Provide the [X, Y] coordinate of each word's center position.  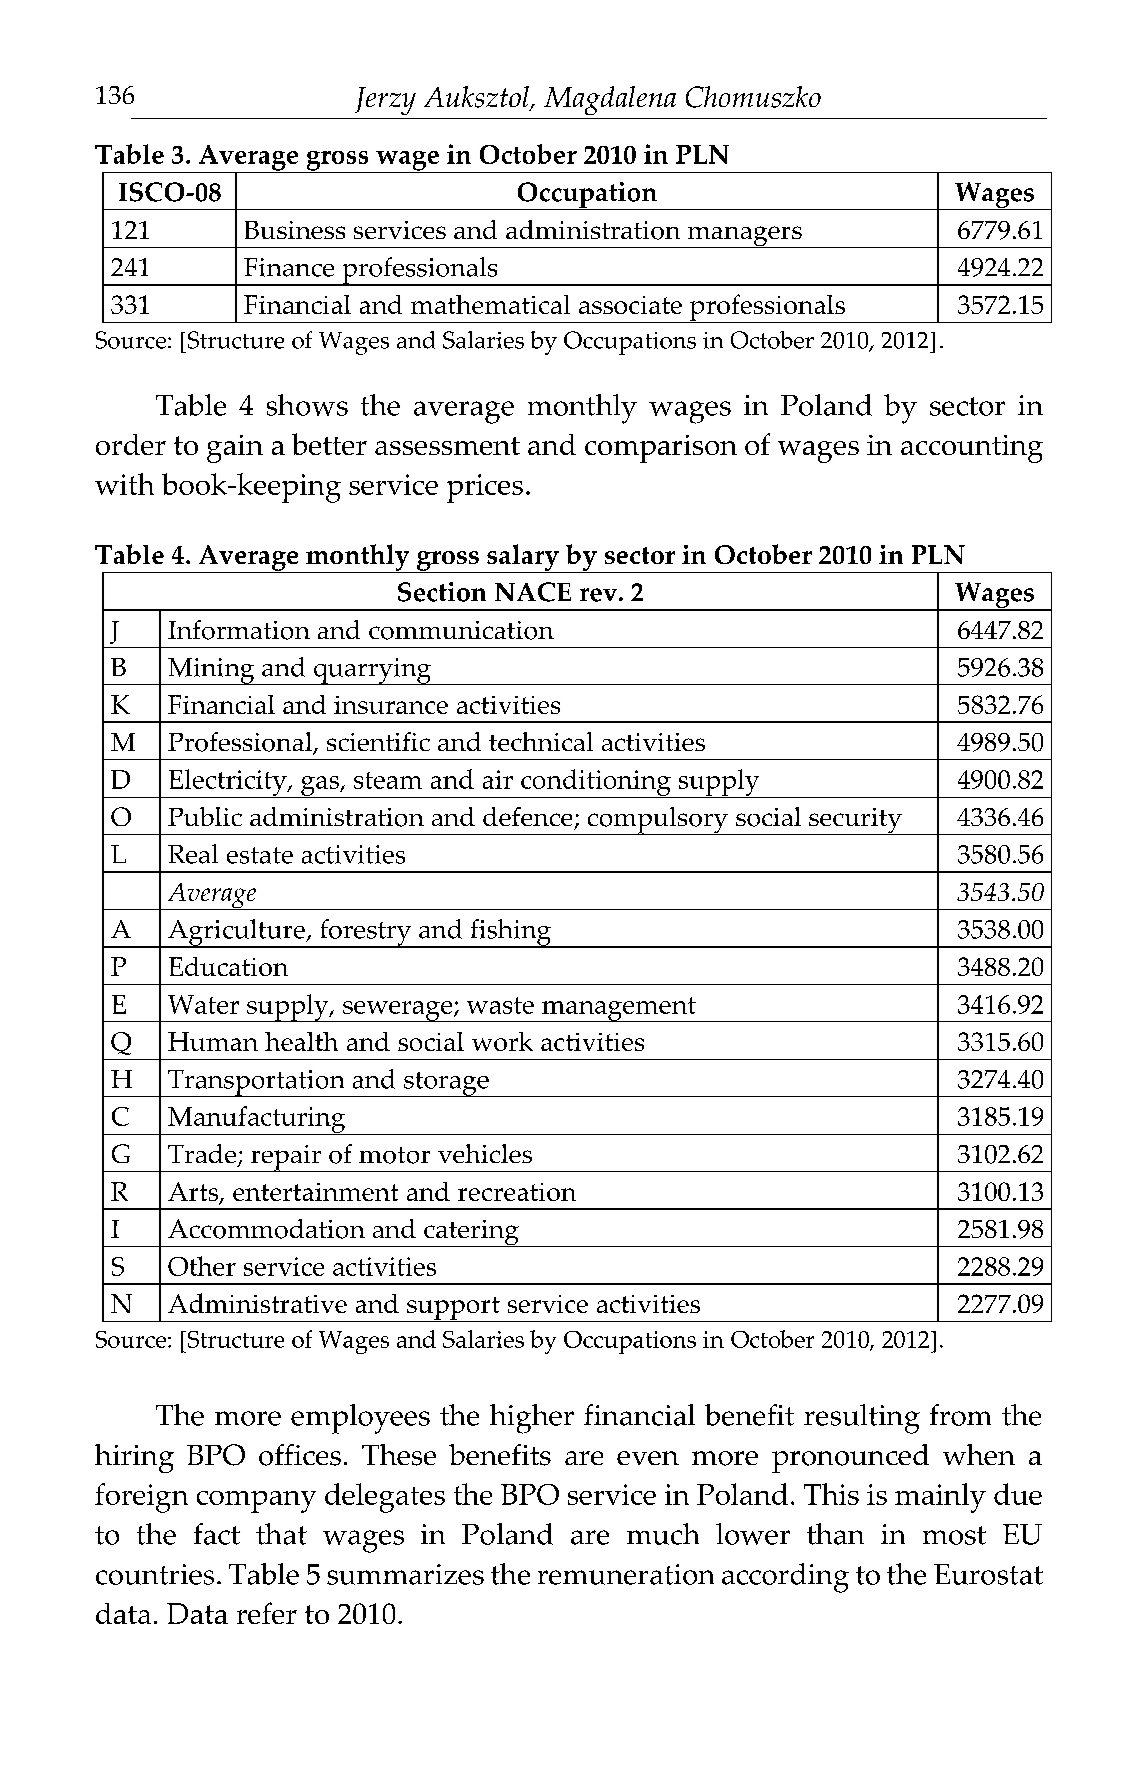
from [960, 1415]
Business [295, 230]
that [281, 1534]
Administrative [257, 1303]
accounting [972, 449]
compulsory [657, 821]
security [855, 821]
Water [203, 1004]
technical [541, 741]
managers [744, 237]
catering [471, 1233]
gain [235, 449]
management [619, 1009]
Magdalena [610, 100]
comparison [661, 449]
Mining [211, 671]
